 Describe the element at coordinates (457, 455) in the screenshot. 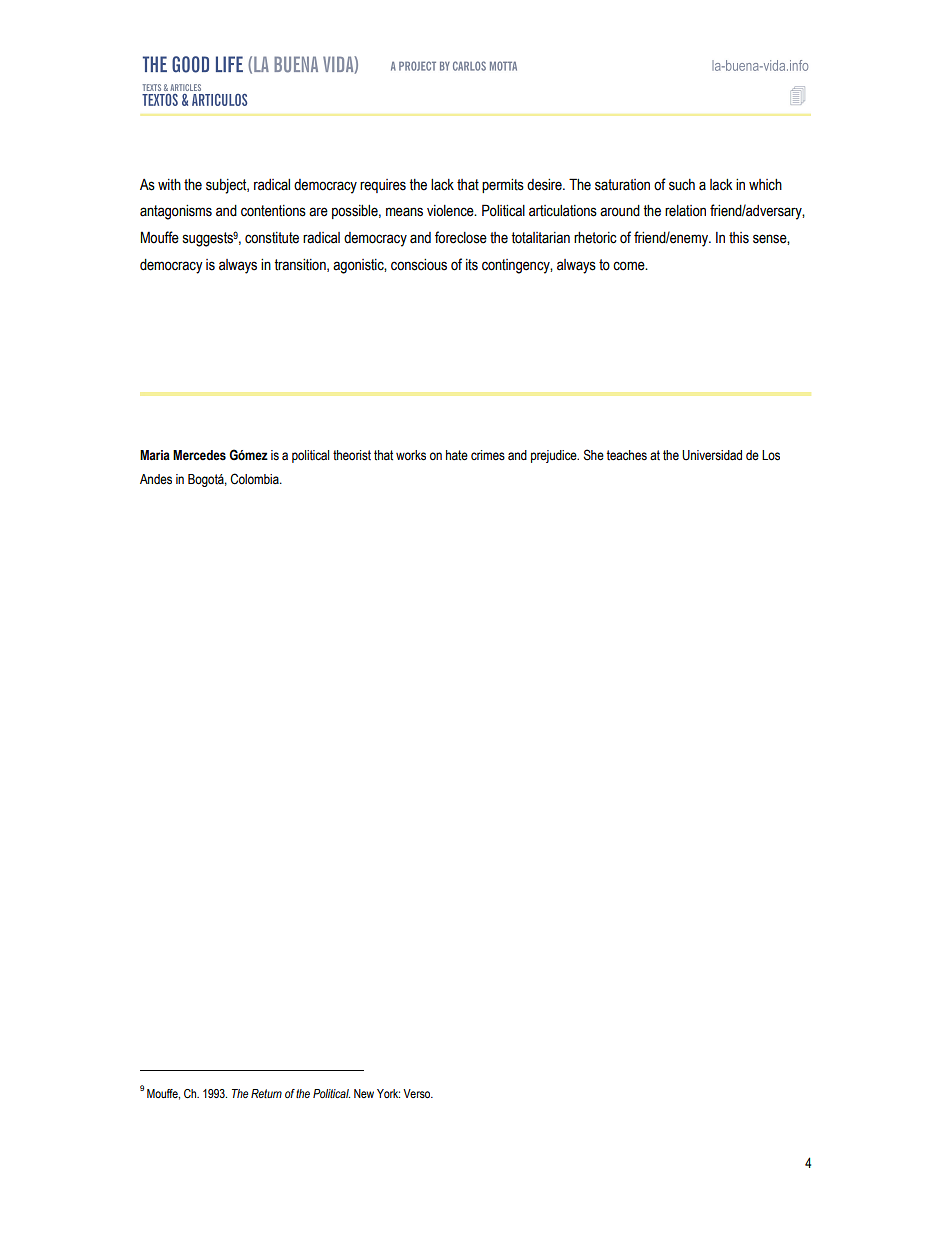

I see `hate` at that location.
